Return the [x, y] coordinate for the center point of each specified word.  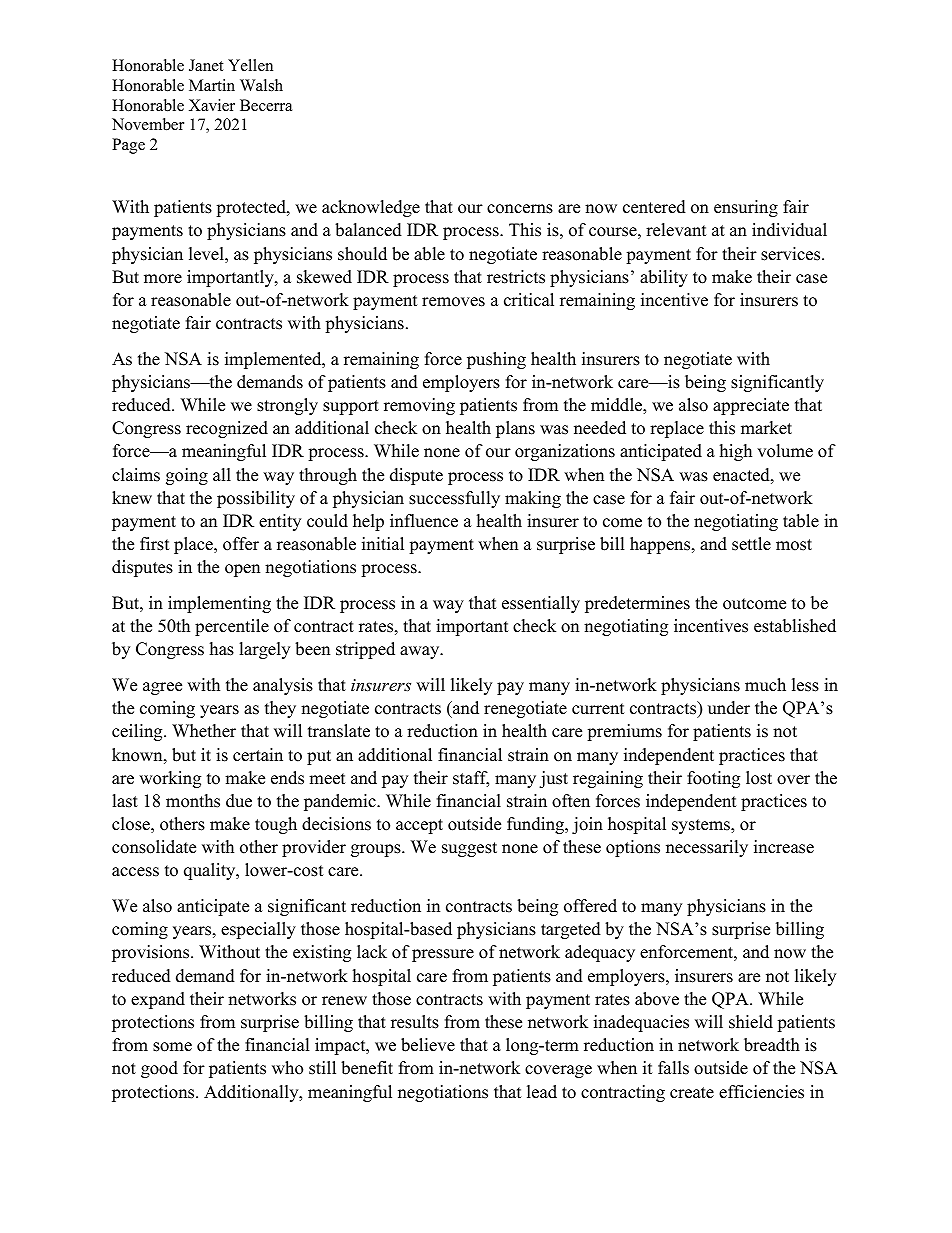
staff [471, 779]
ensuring [746, 208]
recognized [227, 429]
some [172, 1047]
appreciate [751, 406]
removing [419, 406]
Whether [204, 731]
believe [428, 1045]
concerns [520, 209]
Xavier [212, 105]
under [729, 708]
